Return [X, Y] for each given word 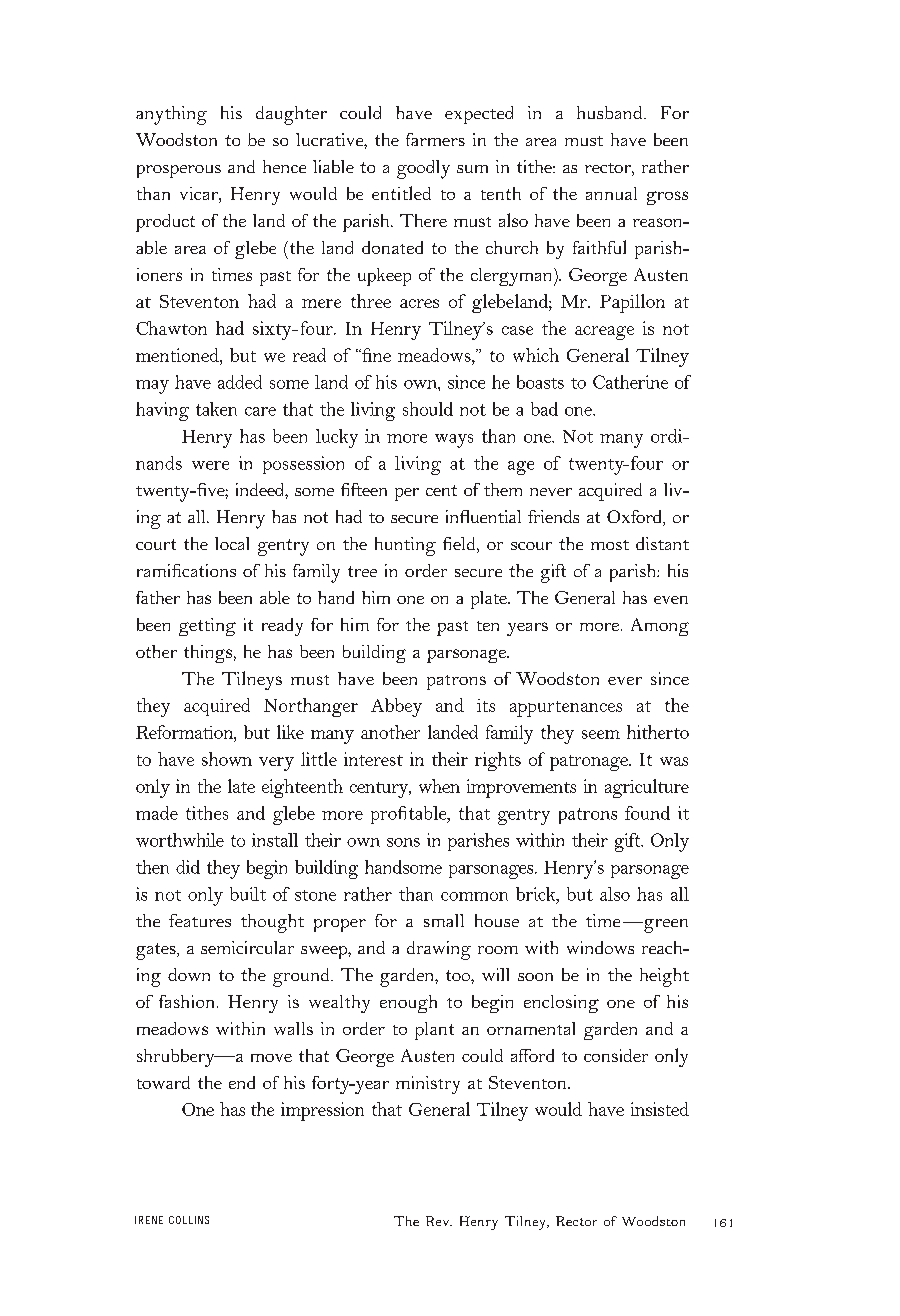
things [208, 654]
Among [660, 627]
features [200, 920]
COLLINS [189, 1220]
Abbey [396, 707]
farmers [435, 139]
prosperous [179, 171]
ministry [428, 1085]
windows [600, 947]
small [444, 920]
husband [611, 112]
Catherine [630, 382]
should [428, 409]
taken [216, 409]
